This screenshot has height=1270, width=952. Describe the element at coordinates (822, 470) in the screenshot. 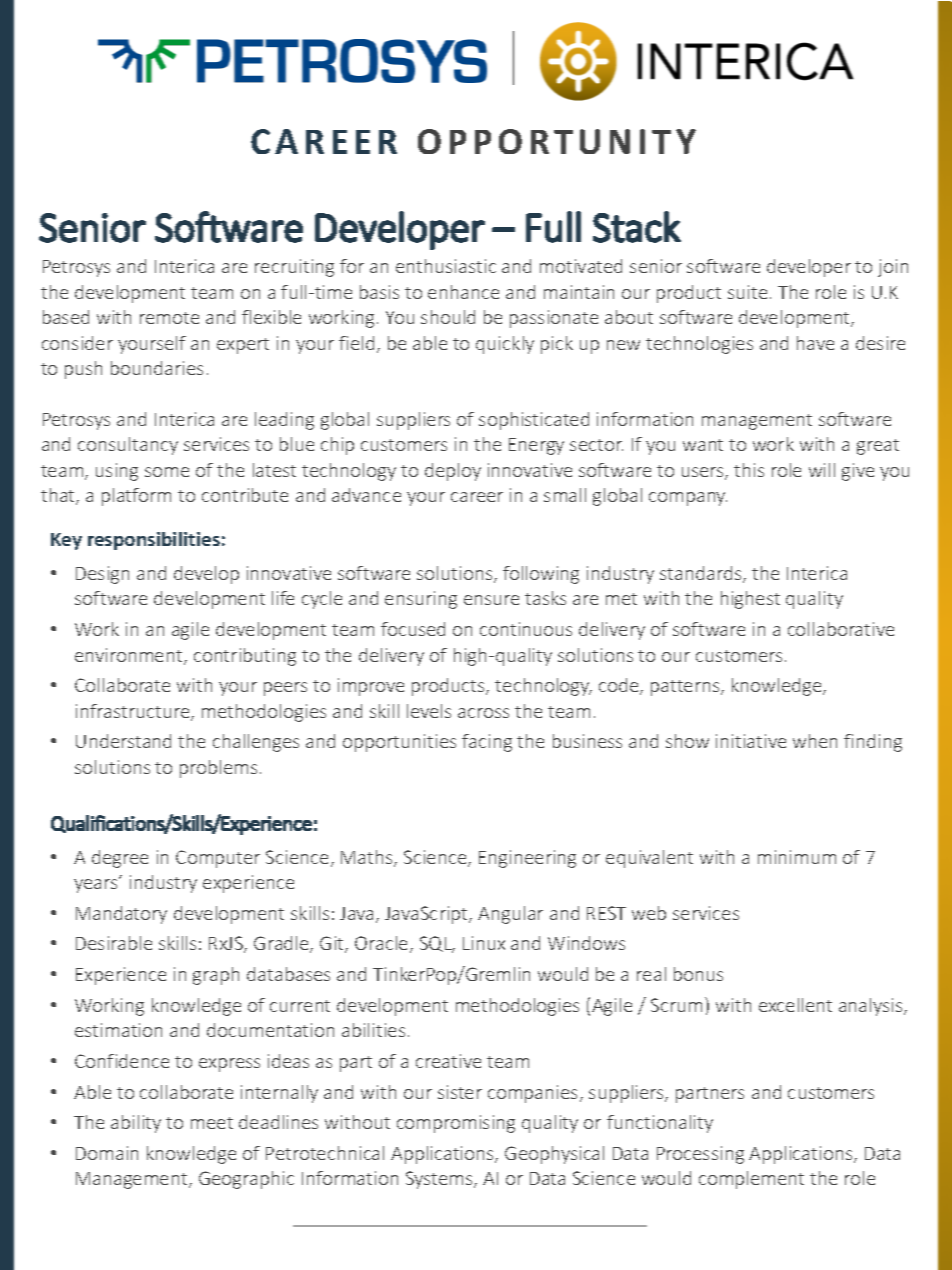

I see `will` at that location.
